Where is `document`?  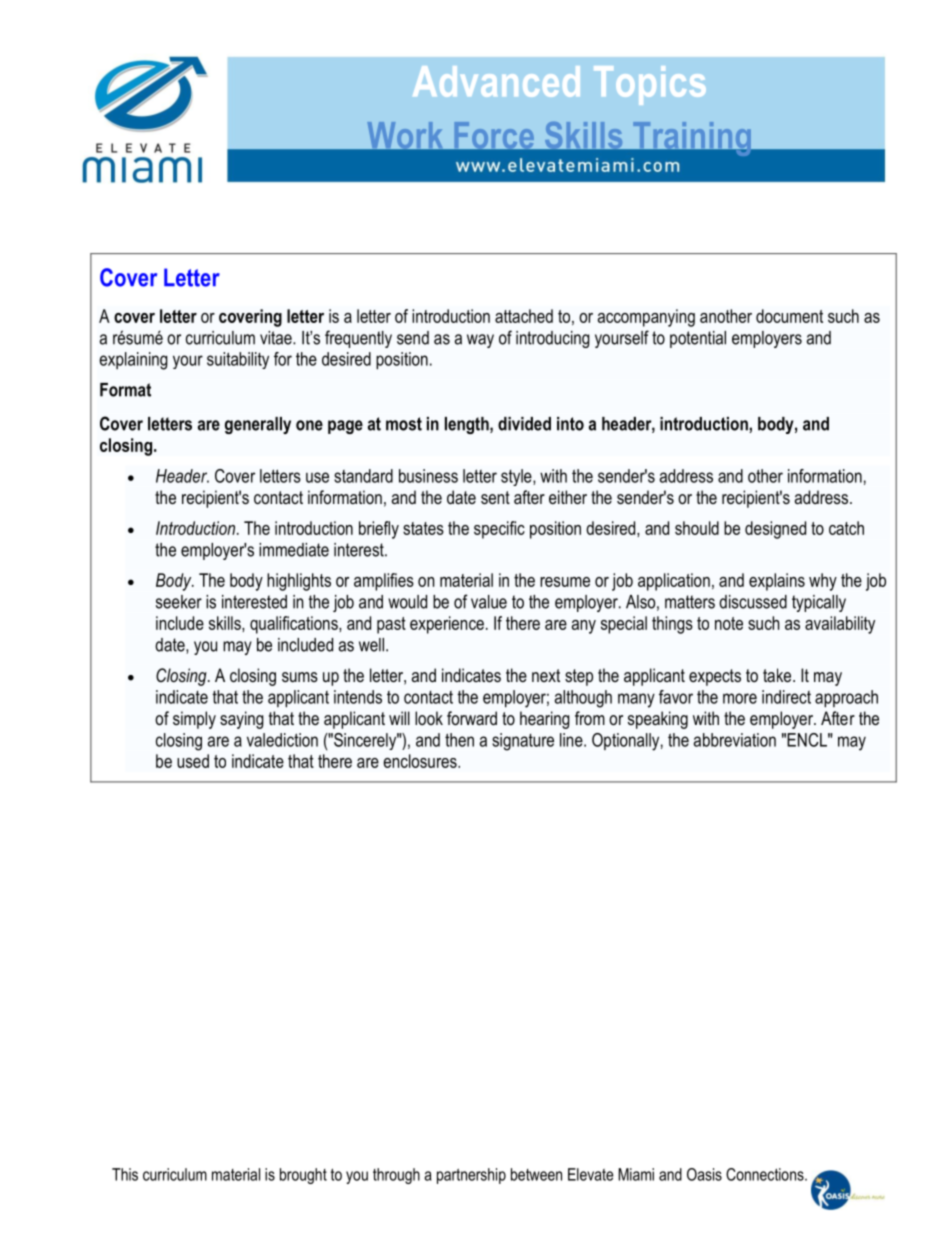
document is located at coordinates (789, 316).
